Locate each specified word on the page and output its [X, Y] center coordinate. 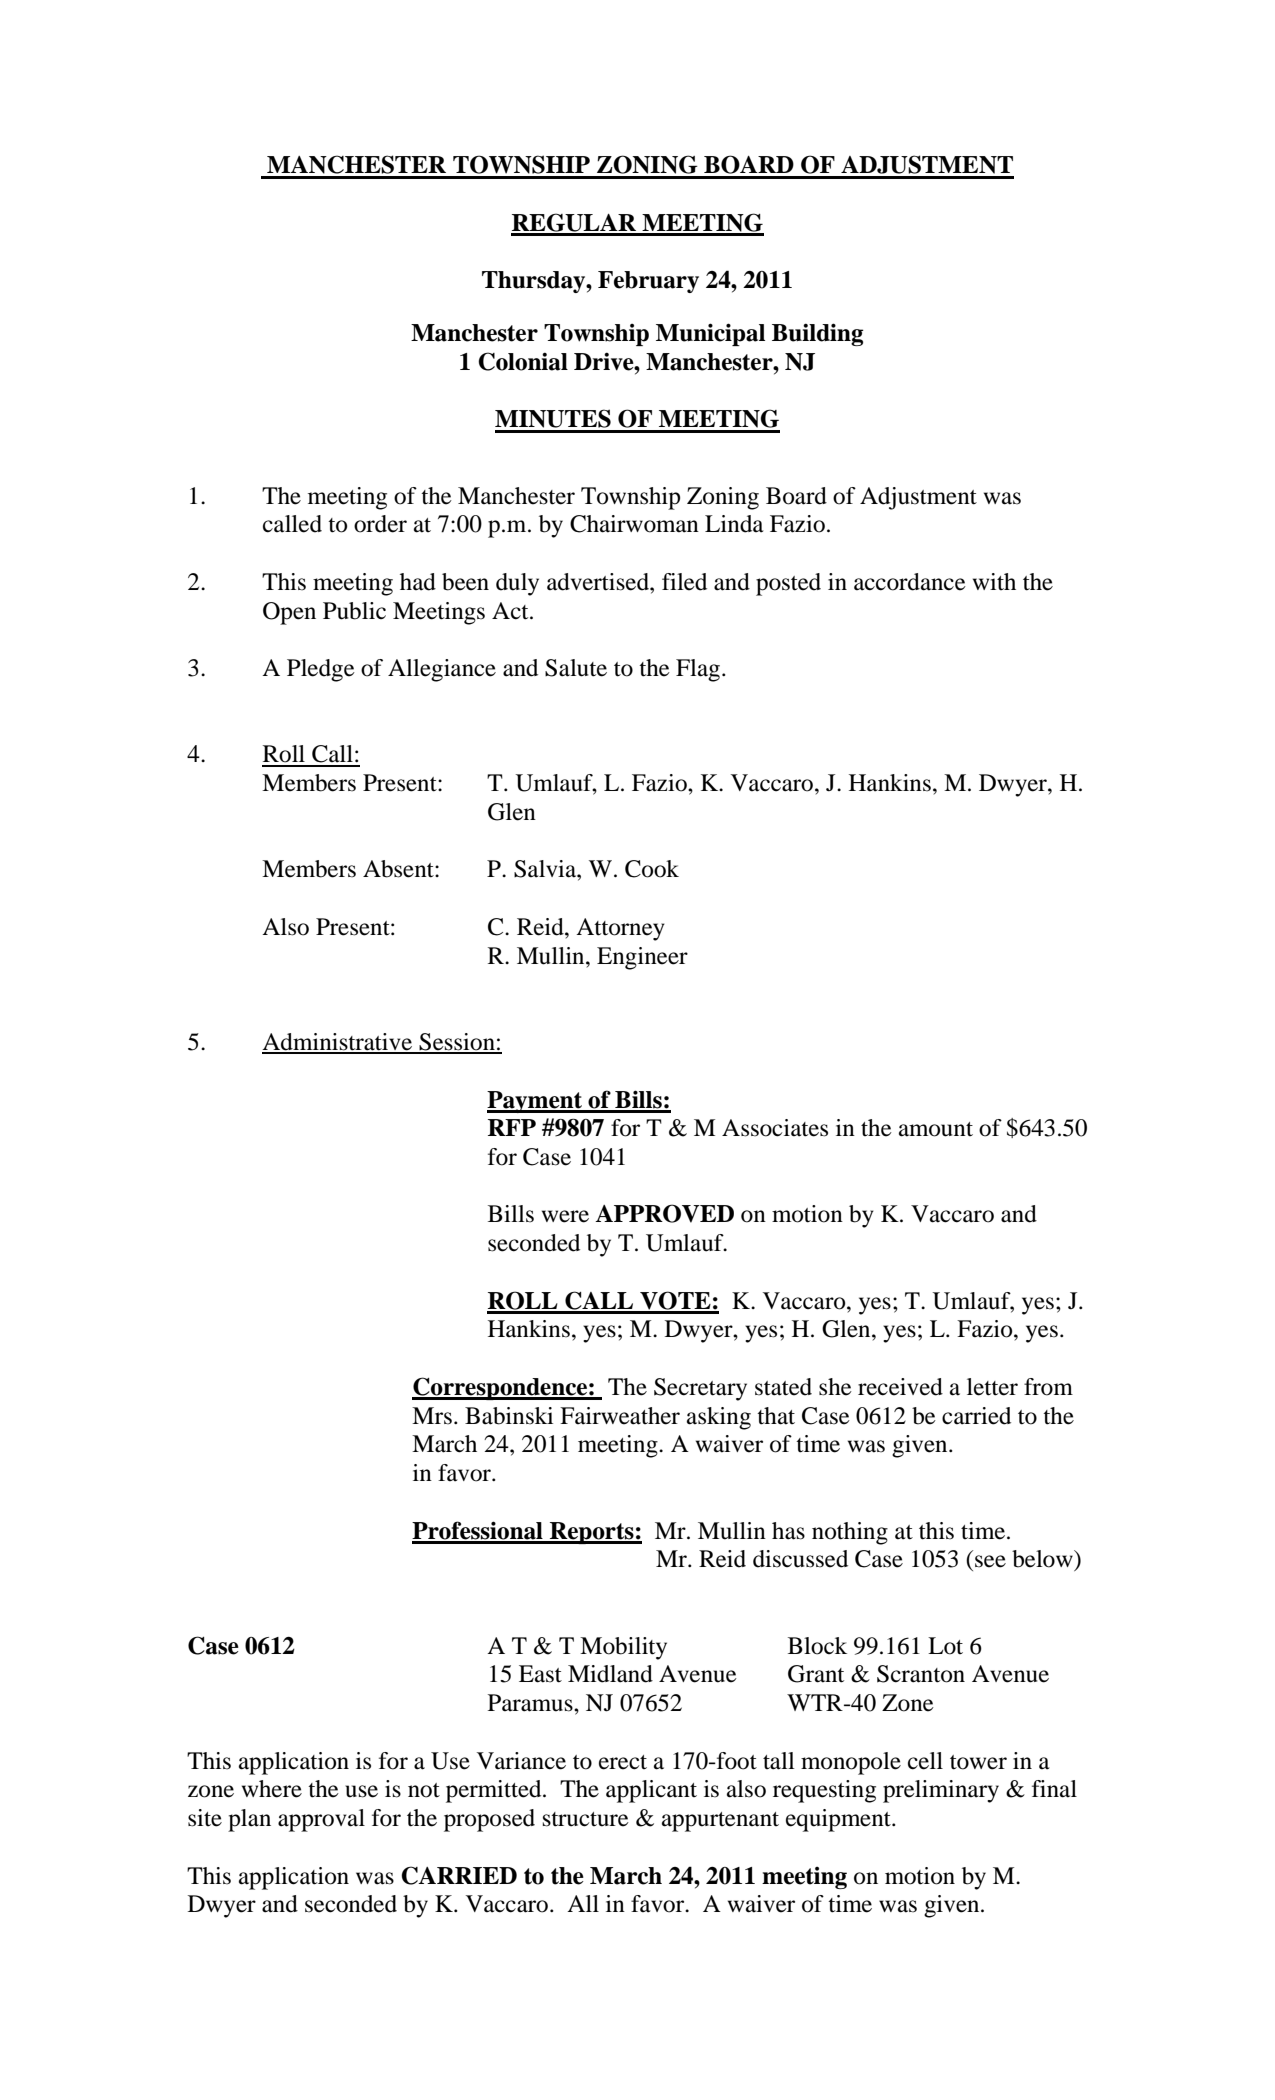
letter [992, 1387]
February [648, 282]
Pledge [321, 670]
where [272, 1789]
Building [818, 334]
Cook [652, 869]
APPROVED [664, 1213]
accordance [910, 582]
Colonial [523, 361]
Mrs [432, 1416]
